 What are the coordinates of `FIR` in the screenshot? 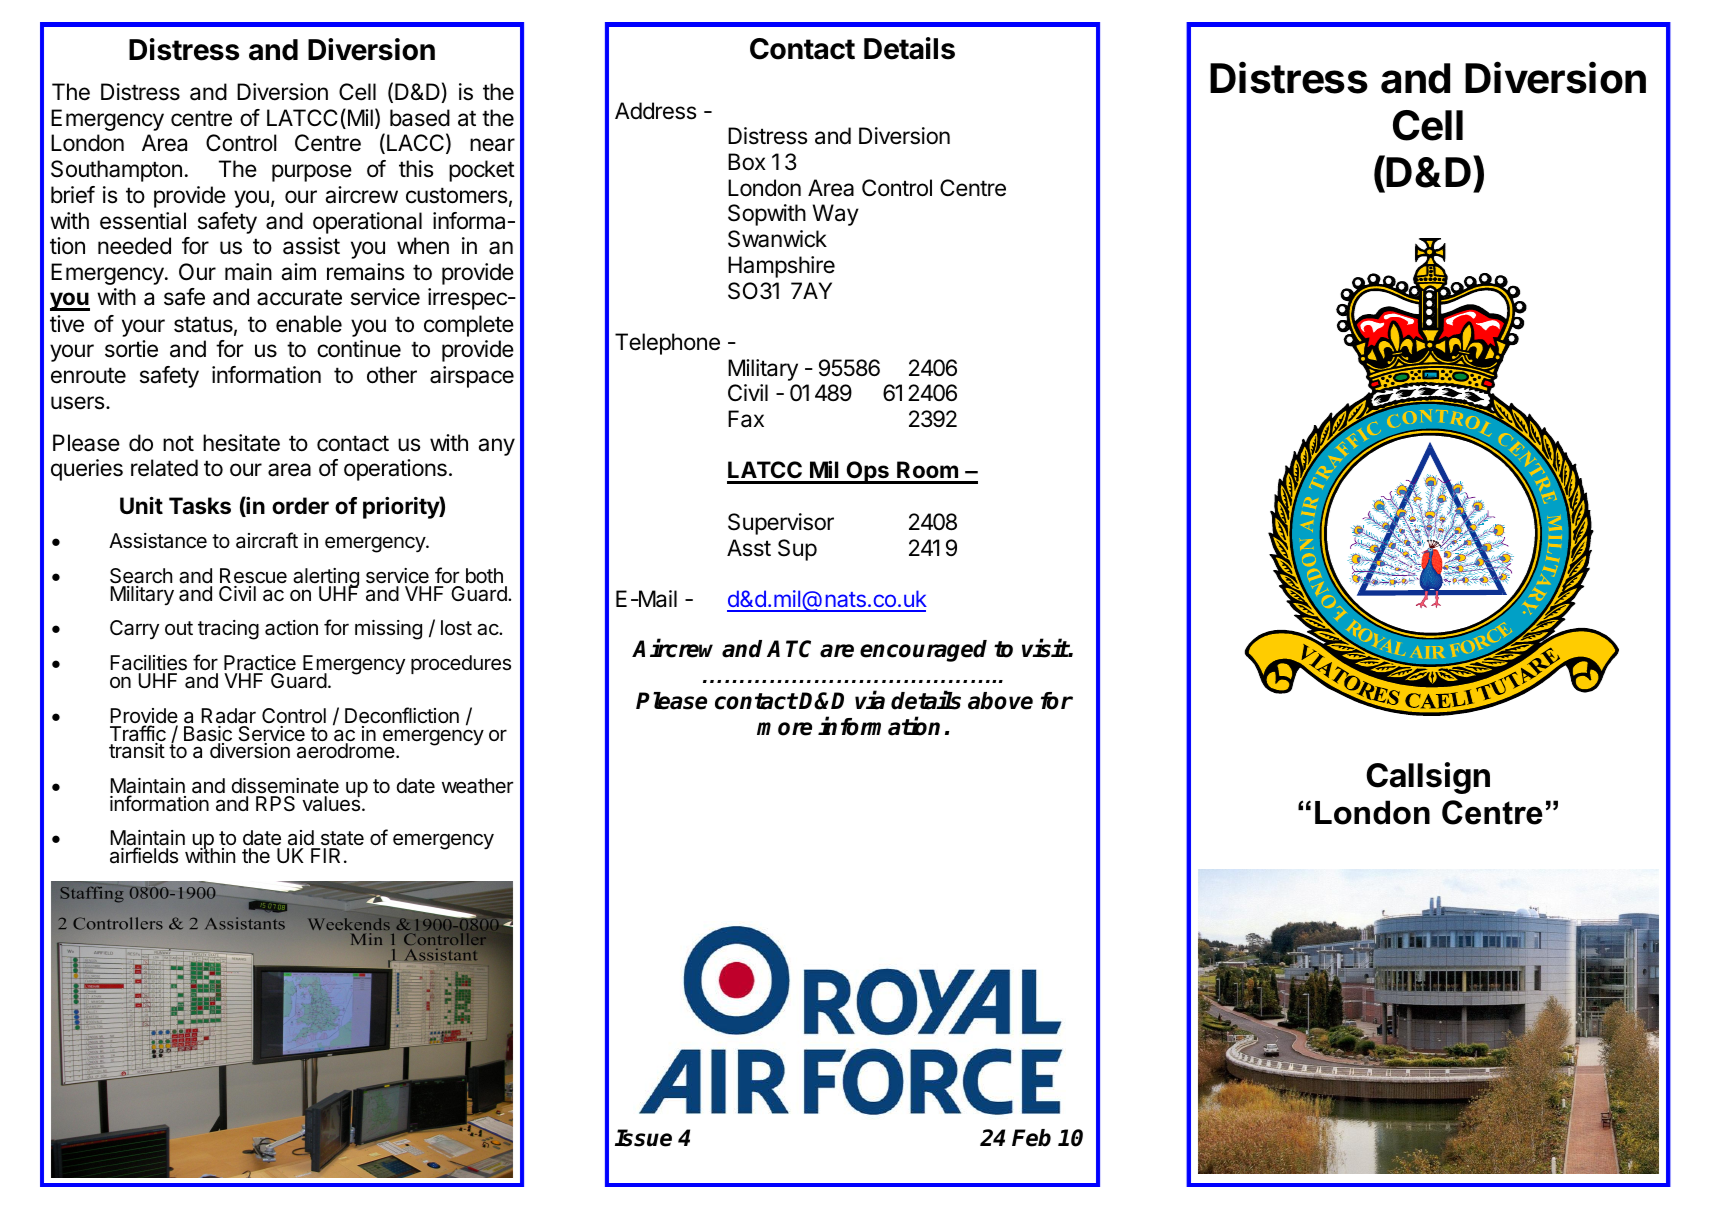 It's located at (325, 855).
